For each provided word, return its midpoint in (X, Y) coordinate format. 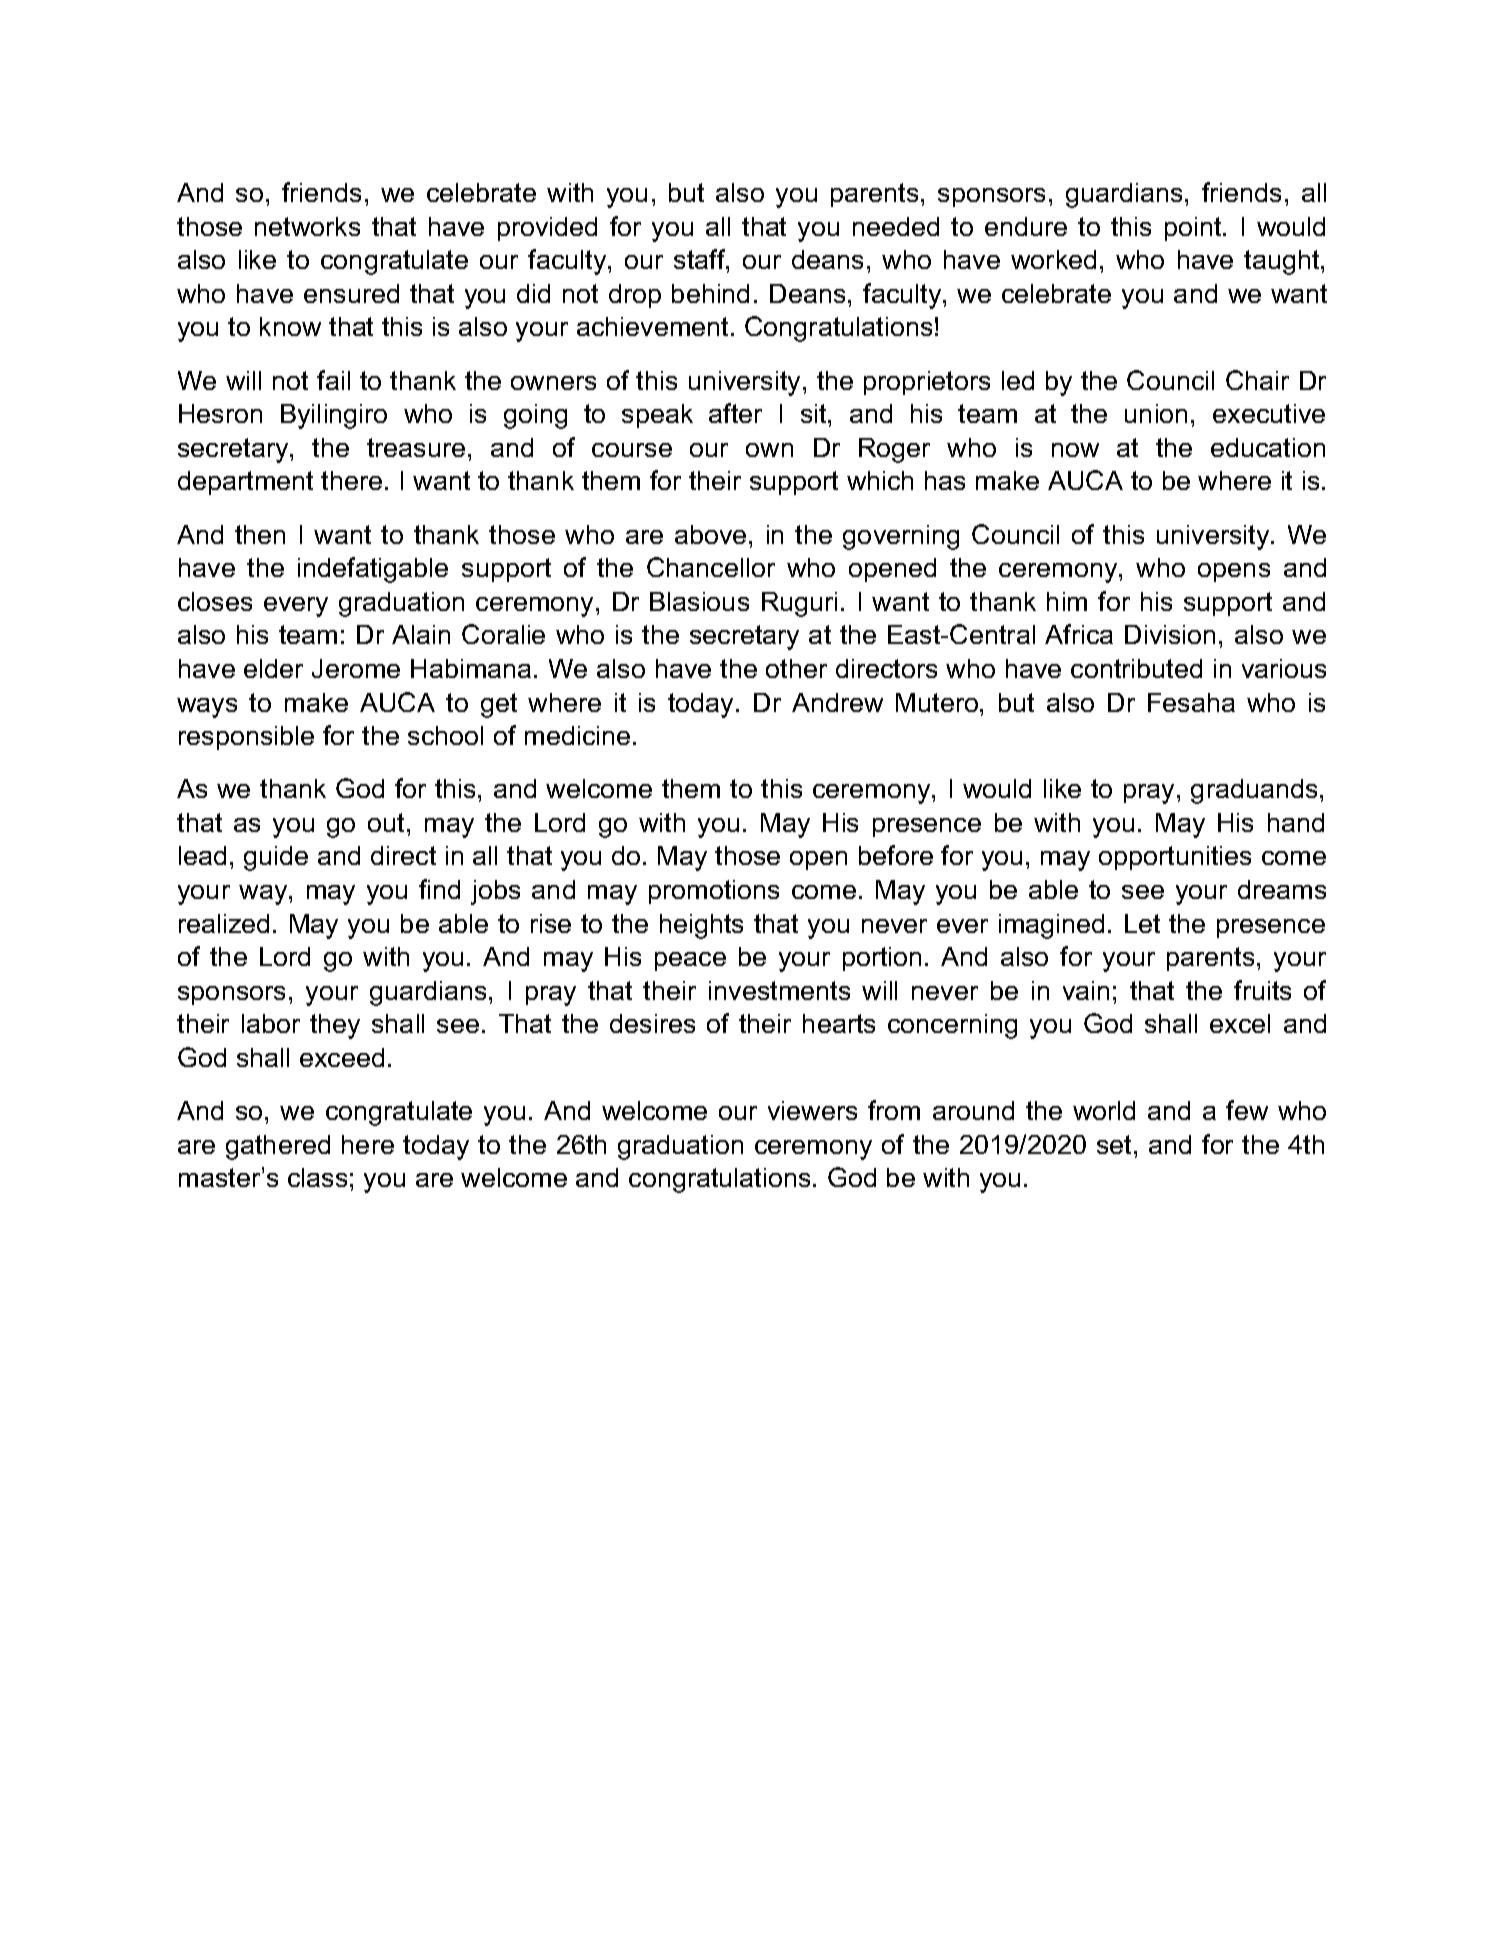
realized (224, 923)
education (1268, 447)
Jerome (356, 668)
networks (307, 226)
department (245, 483)
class (317, 1177)
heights (701, 926)
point (1194, 229)
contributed (1136, 668)
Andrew (837, 702)
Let (1142, 923)
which (880, 480)
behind (710, 293)
